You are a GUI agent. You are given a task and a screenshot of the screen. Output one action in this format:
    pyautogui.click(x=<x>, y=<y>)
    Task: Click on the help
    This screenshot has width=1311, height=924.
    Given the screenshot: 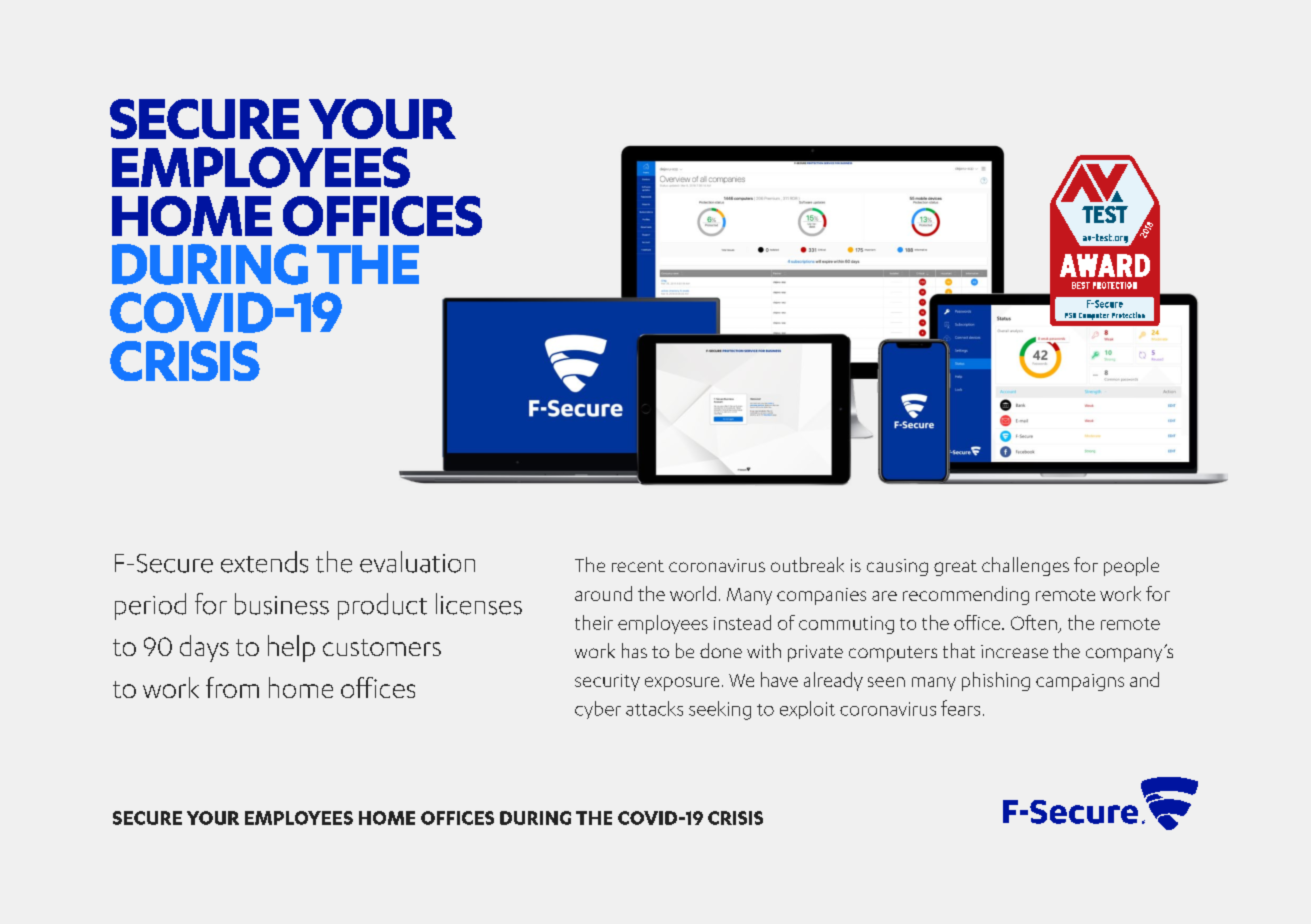 What is the action you would take?
    pyautogui.click(x=291, y=648)
